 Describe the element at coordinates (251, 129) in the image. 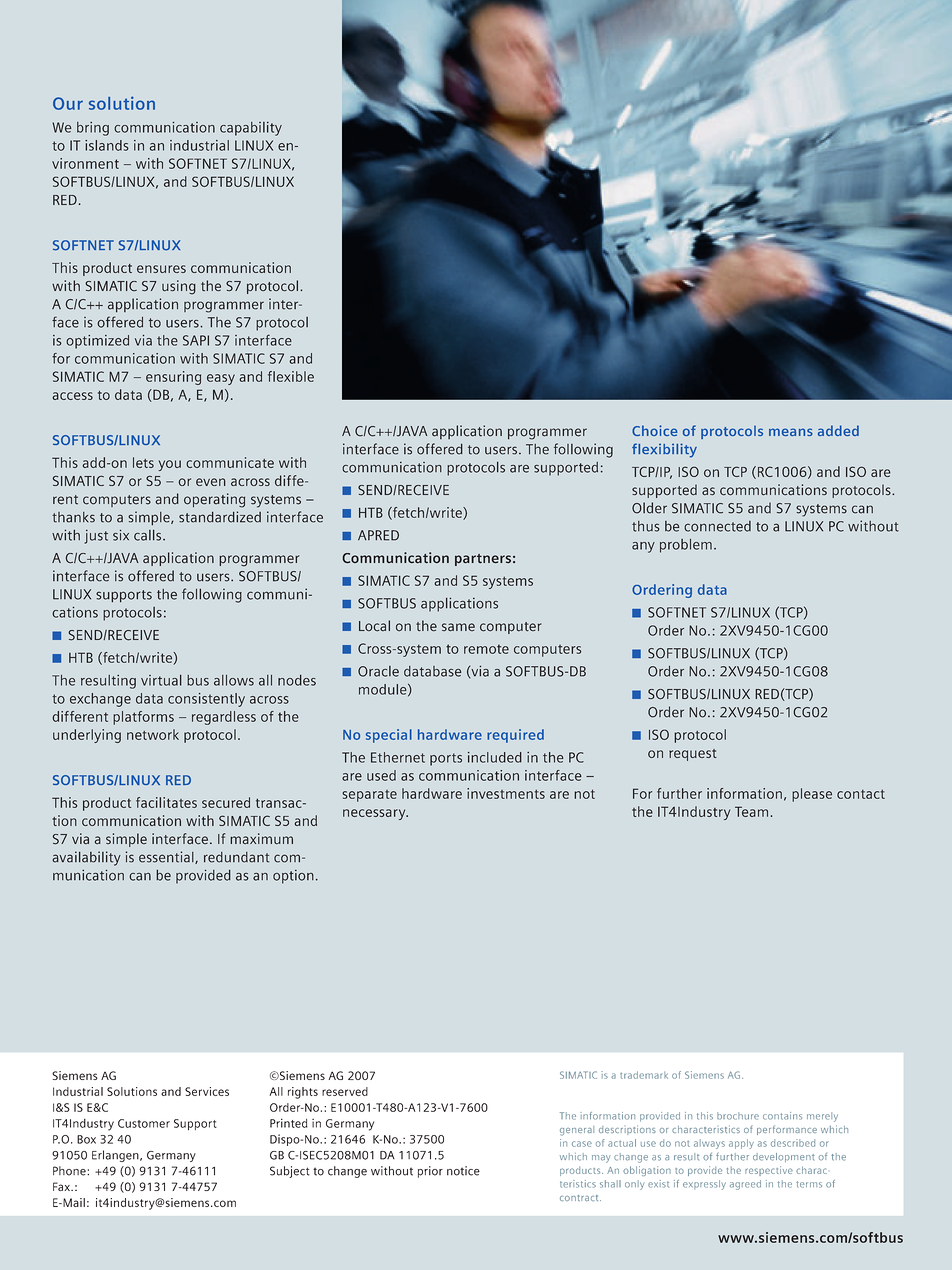

I see `capability` at that location.
